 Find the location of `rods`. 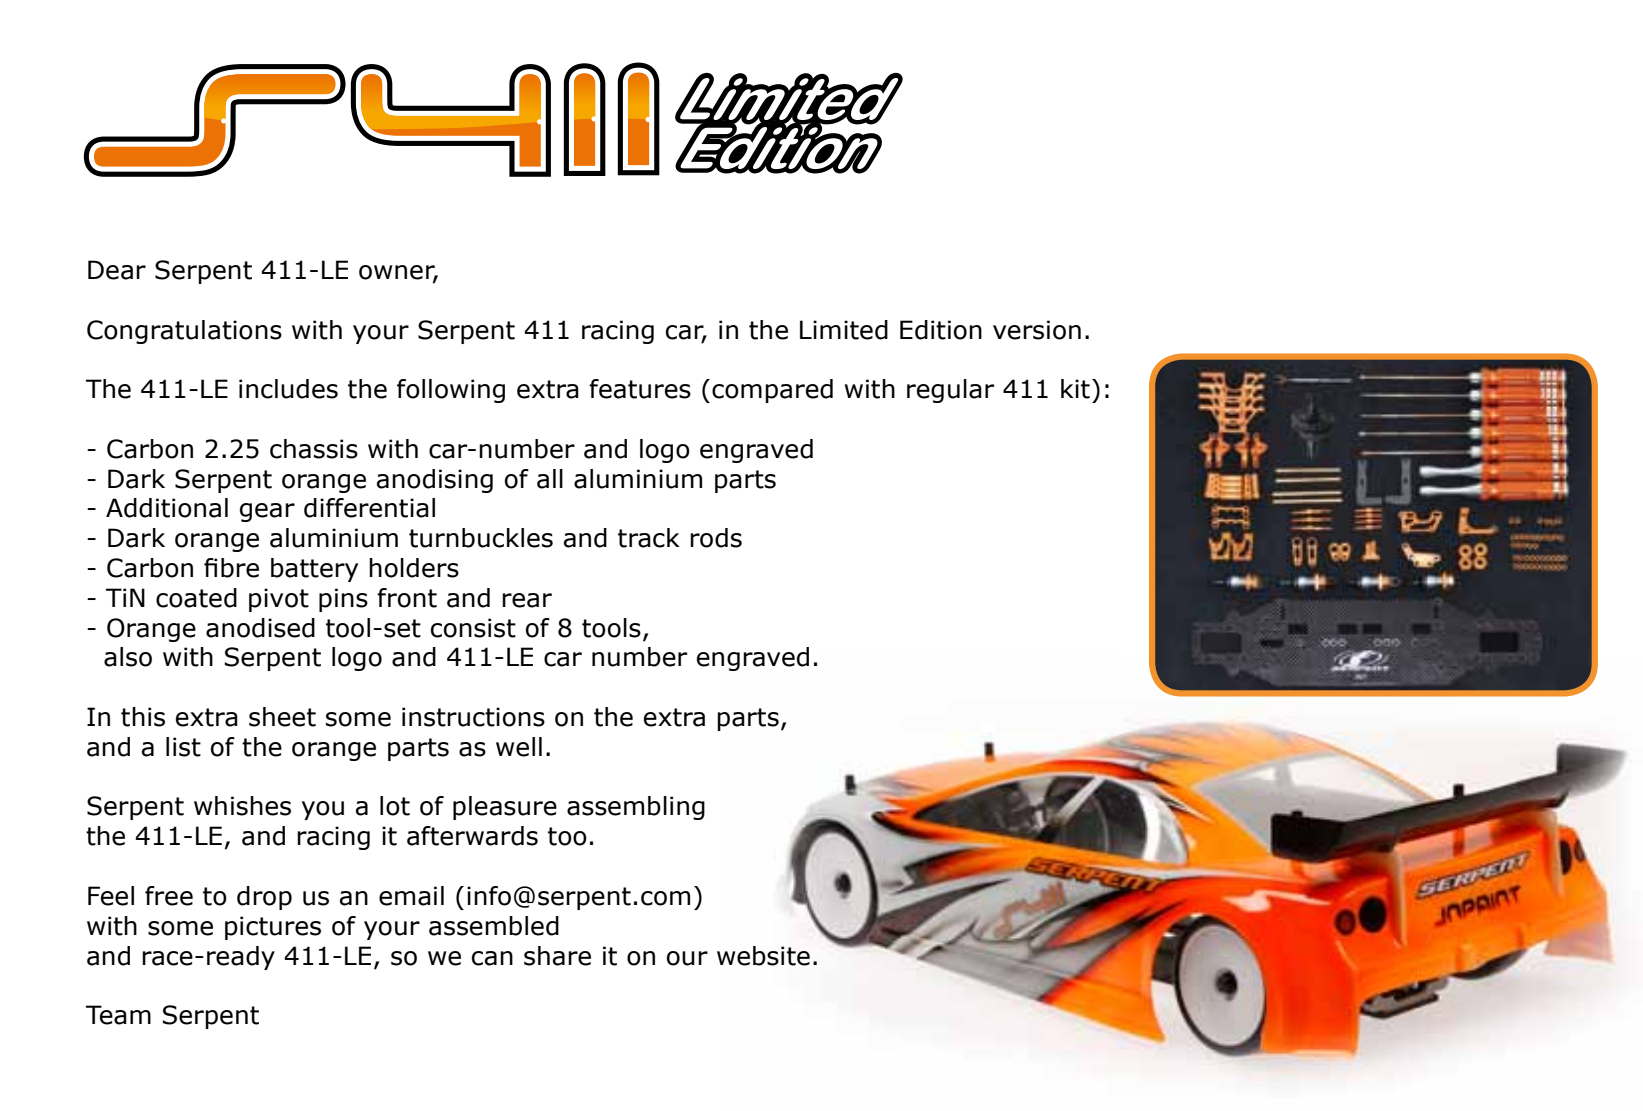

rods is located at coordinates (716, 538).
